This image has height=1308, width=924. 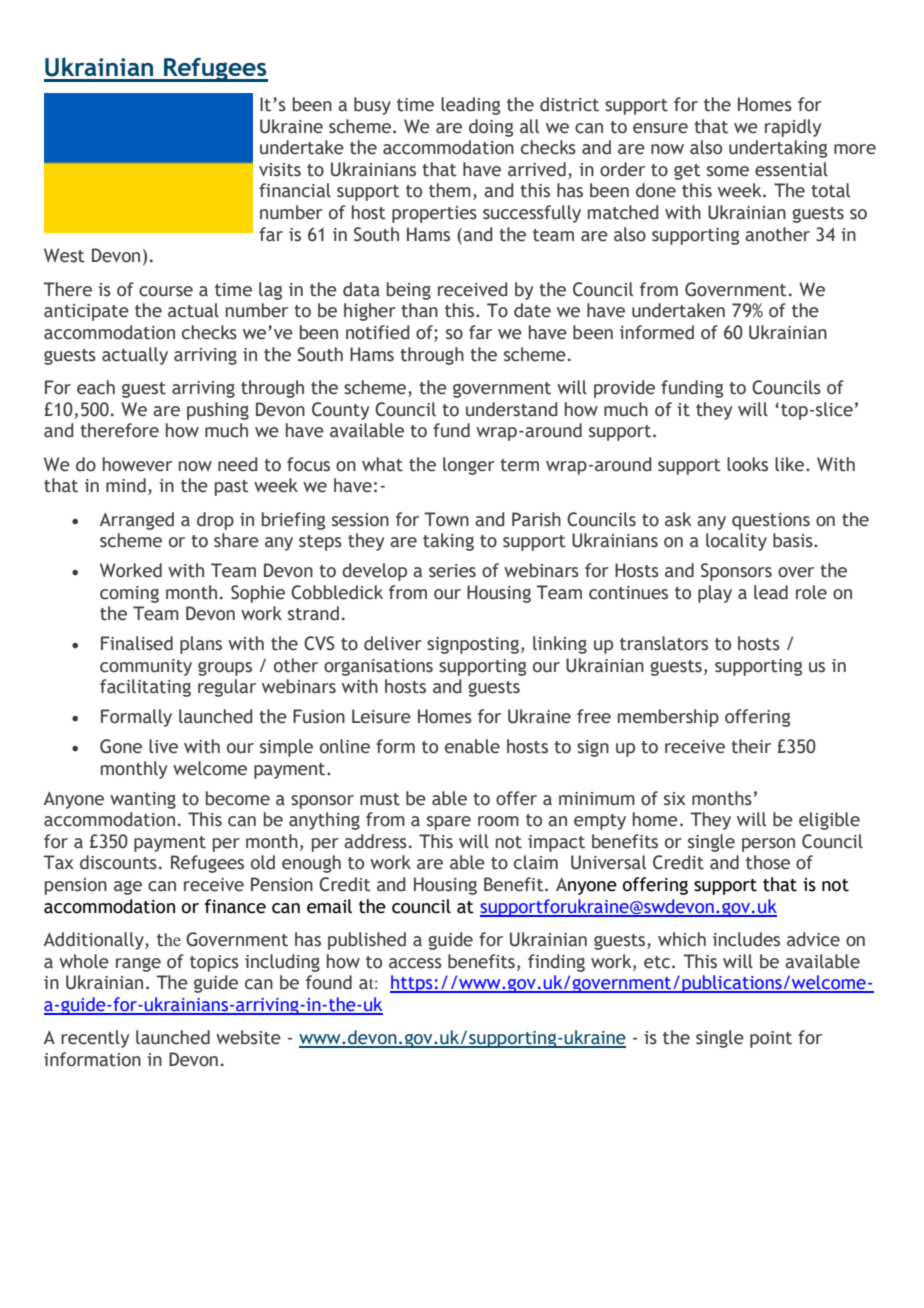 I want to click on than, so click(x=419, y=310).
